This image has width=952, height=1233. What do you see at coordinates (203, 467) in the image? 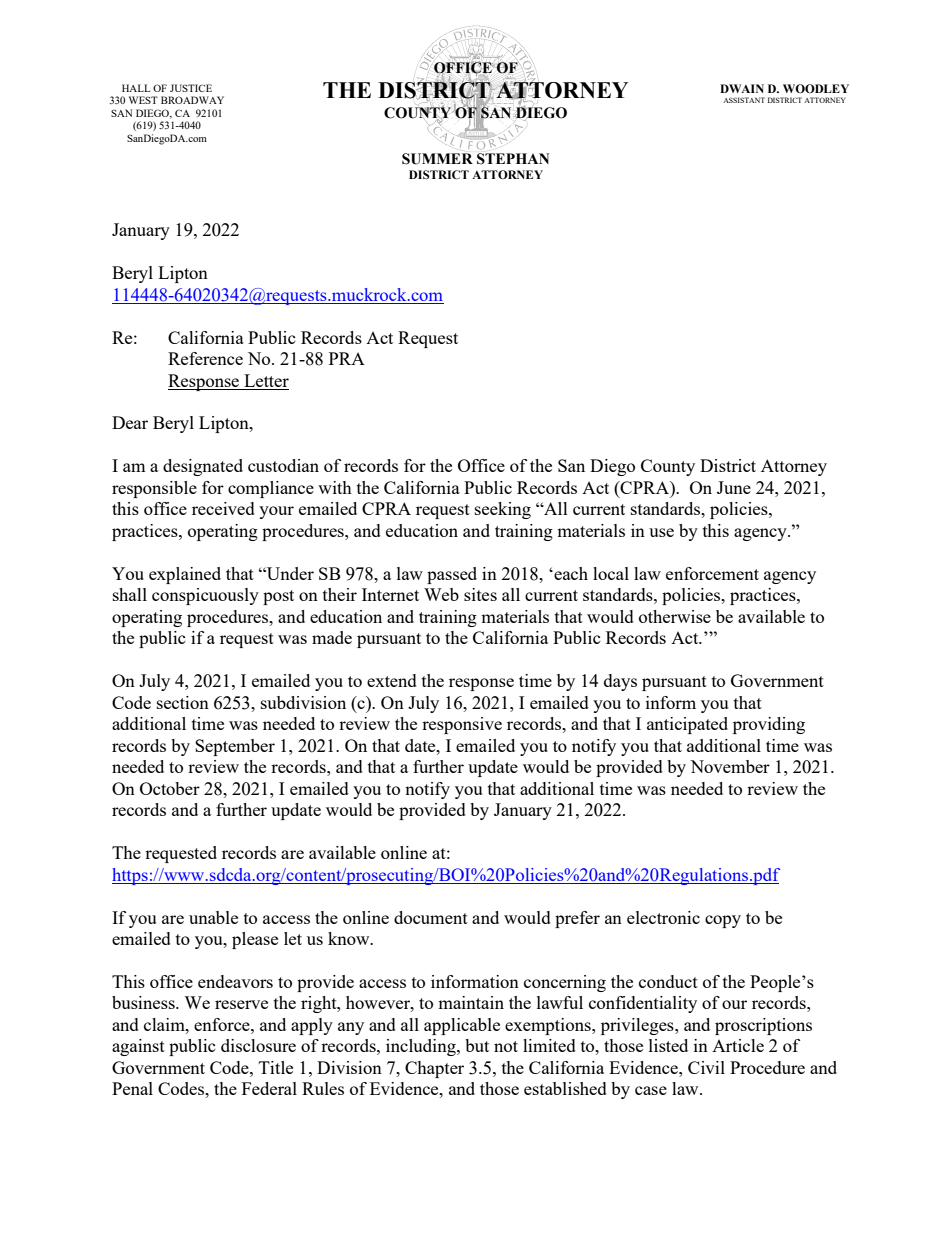
I see `designated` at bounding box center [203, 467].
